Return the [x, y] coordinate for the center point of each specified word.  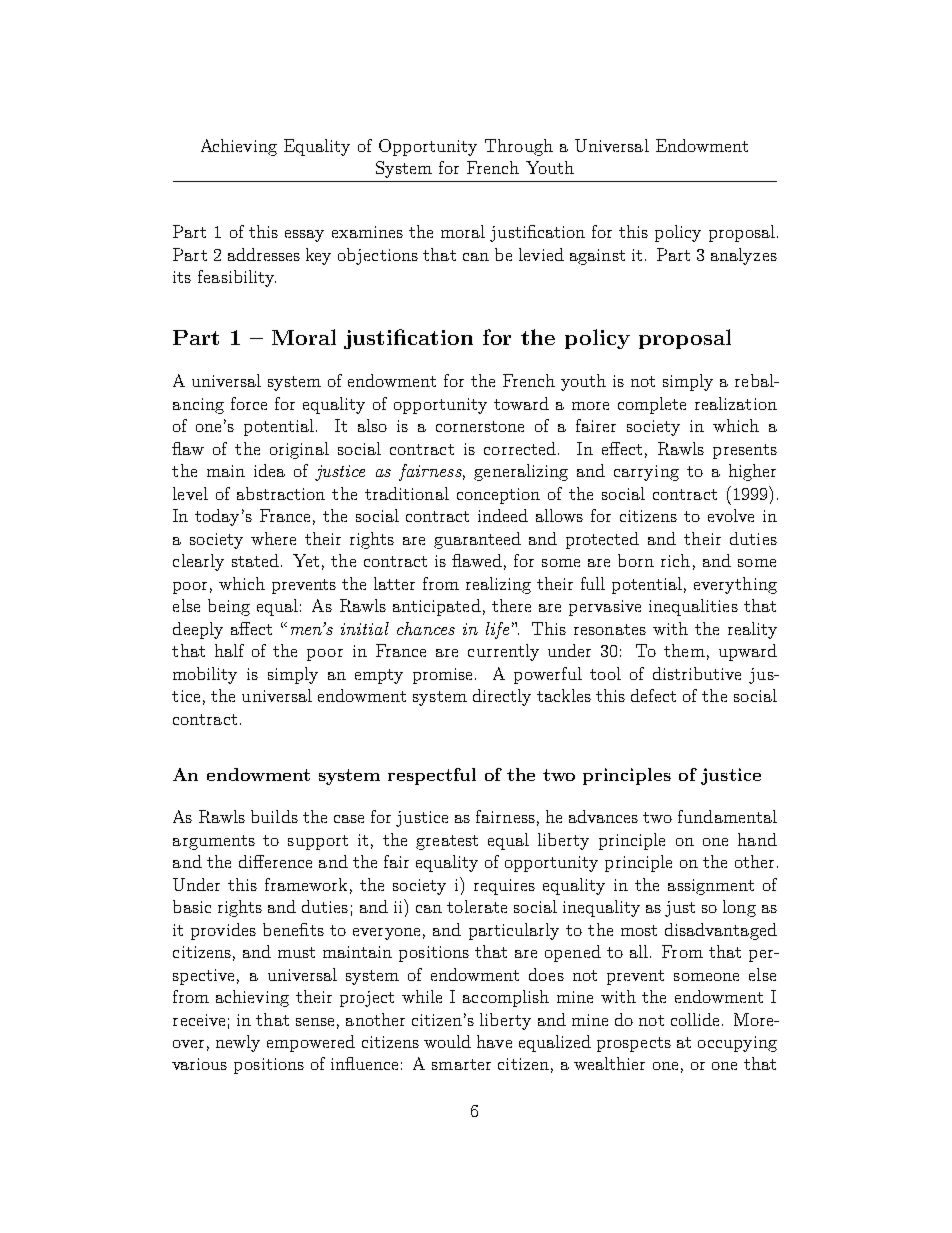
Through [519, 147]
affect [251, 628]
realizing [498, 585]
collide [695, 1019]
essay [304, 236]
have [494, 1041]
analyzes [744, 256]
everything [735, 585]
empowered [311, 1043]
